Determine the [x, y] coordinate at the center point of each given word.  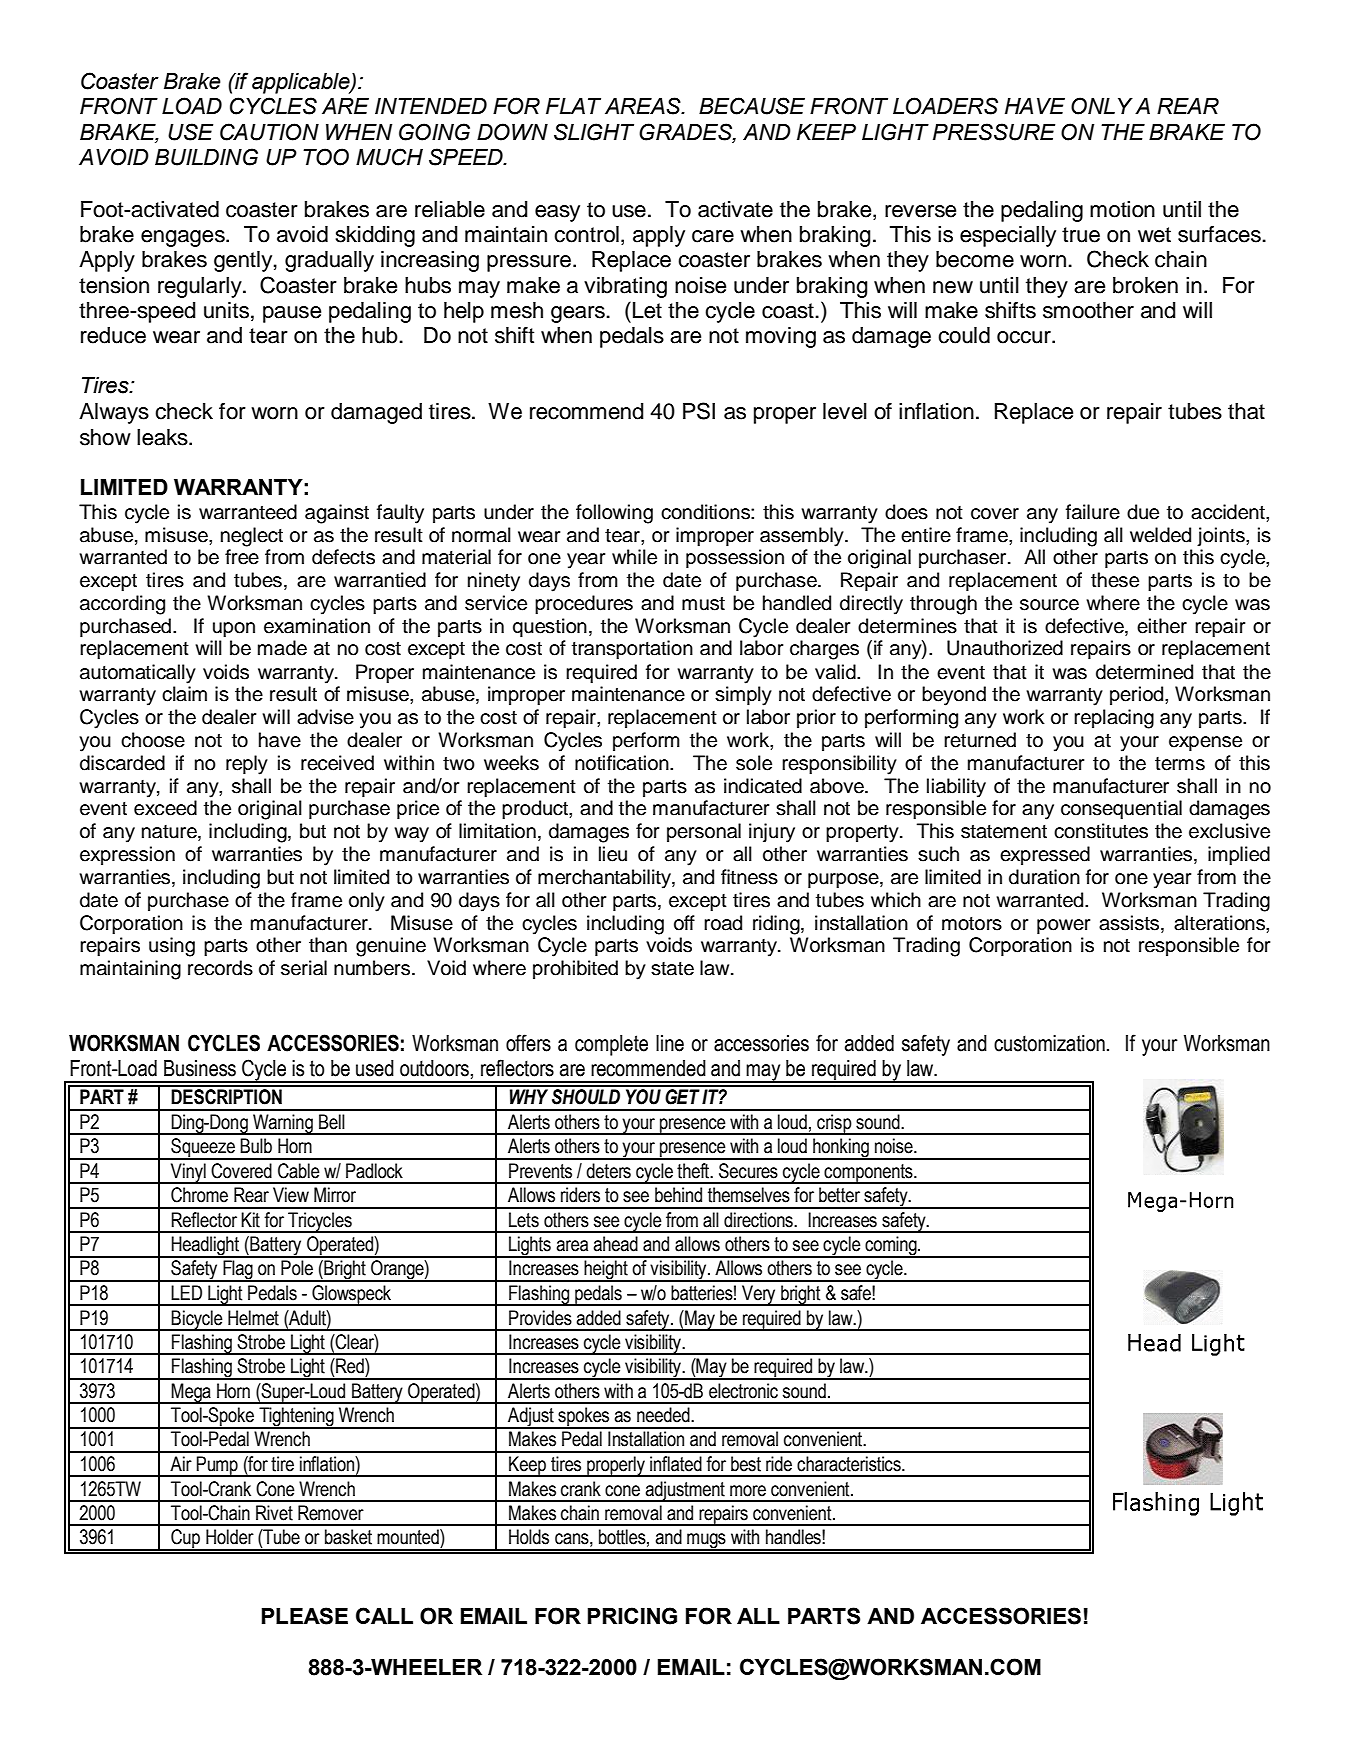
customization [1049, 1043]
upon [234, 629]
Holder [230, 1537]
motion [1122, 209]
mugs [706, 1542]
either [1162, 626]
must [703, 604]
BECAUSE [752, 106]
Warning [283, 1124]
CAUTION [269, 132]
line [670, 1043]
